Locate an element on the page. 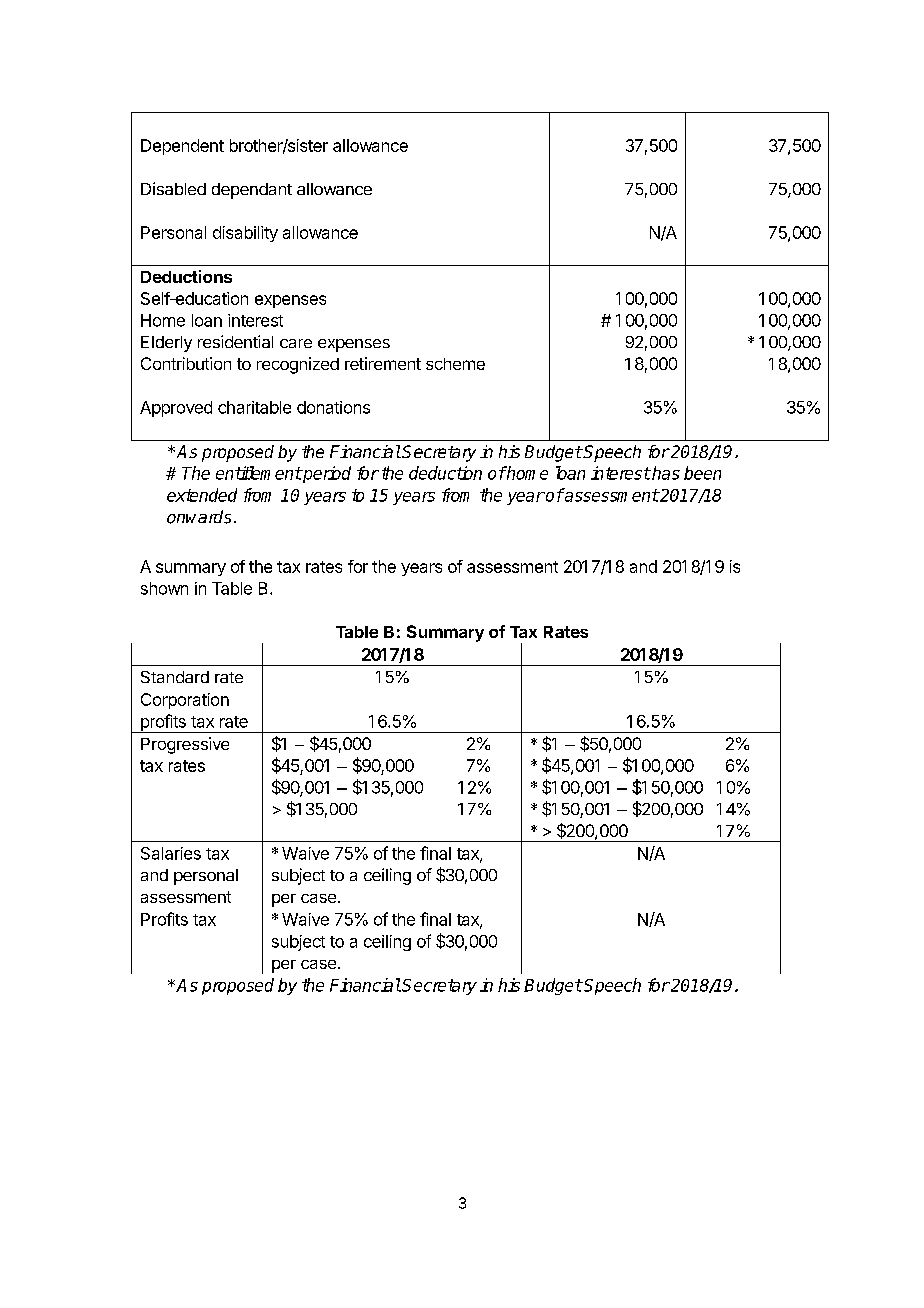 This page has height=1308, width=924. retirement is located at coordinates (383, 363).
